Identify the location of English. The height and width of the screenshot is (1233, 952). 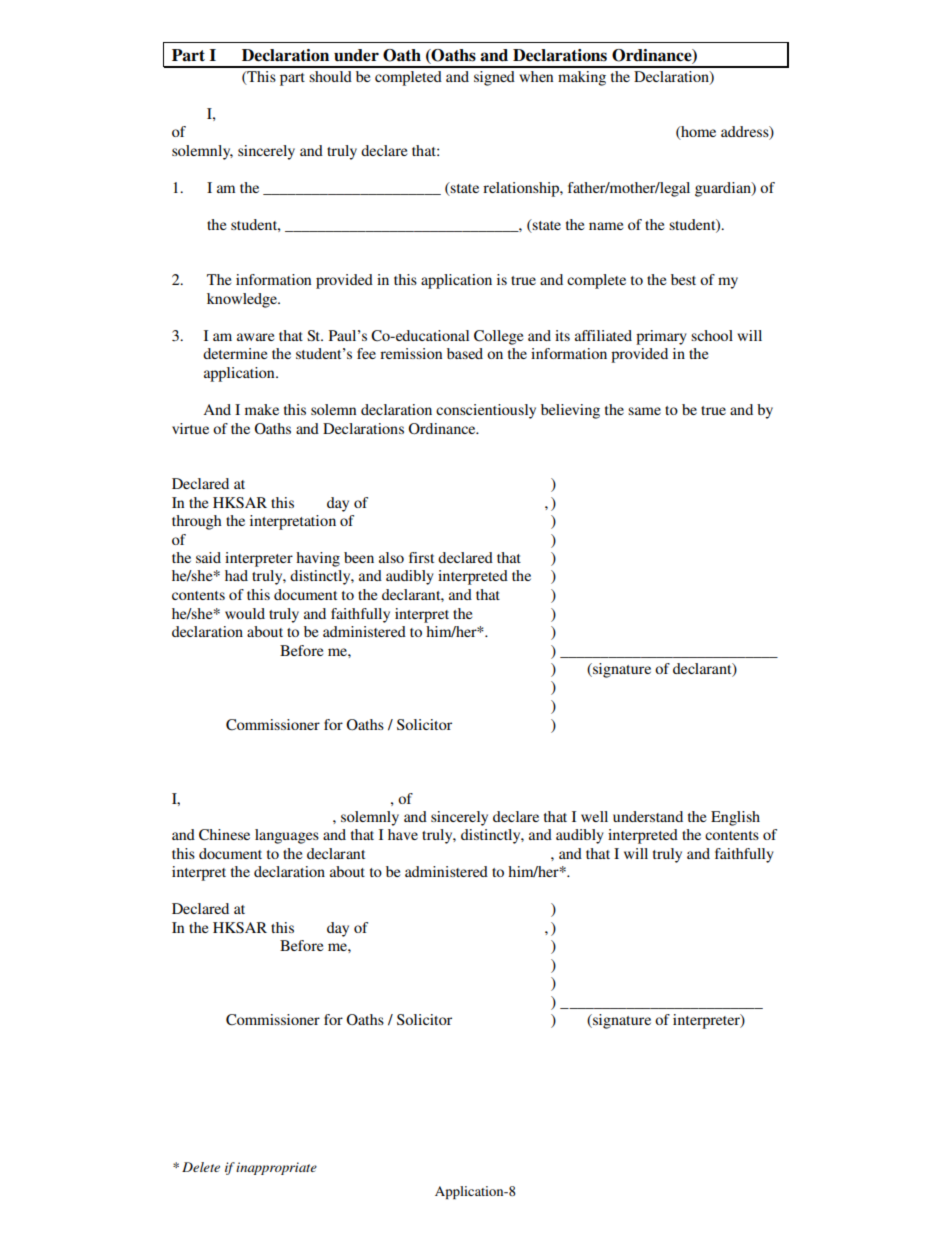
(735, 818).
